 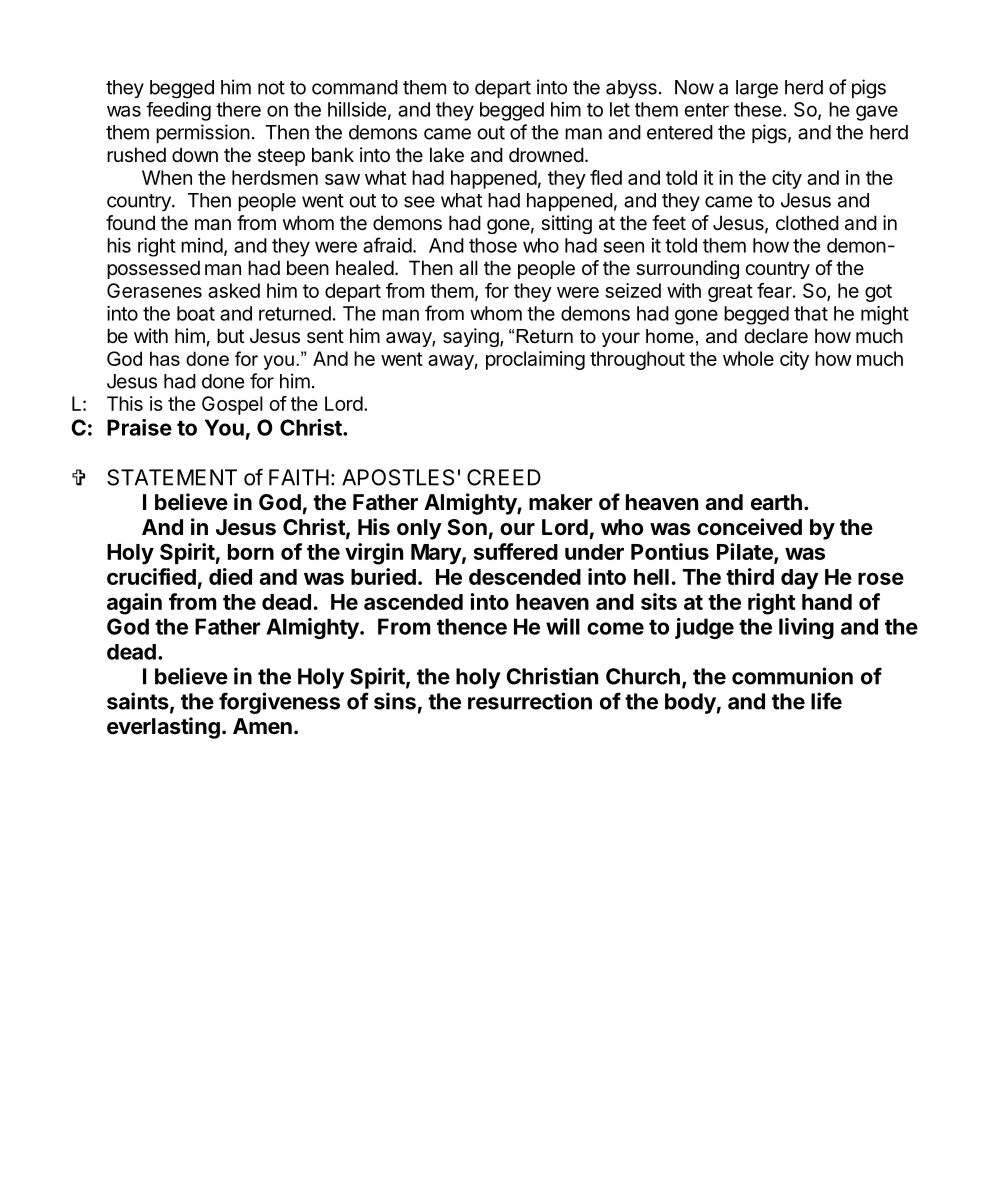 What do you see at coordinates (807, 222) in the screenshot?
I see `clothed` at bounding box center [807, 222].
